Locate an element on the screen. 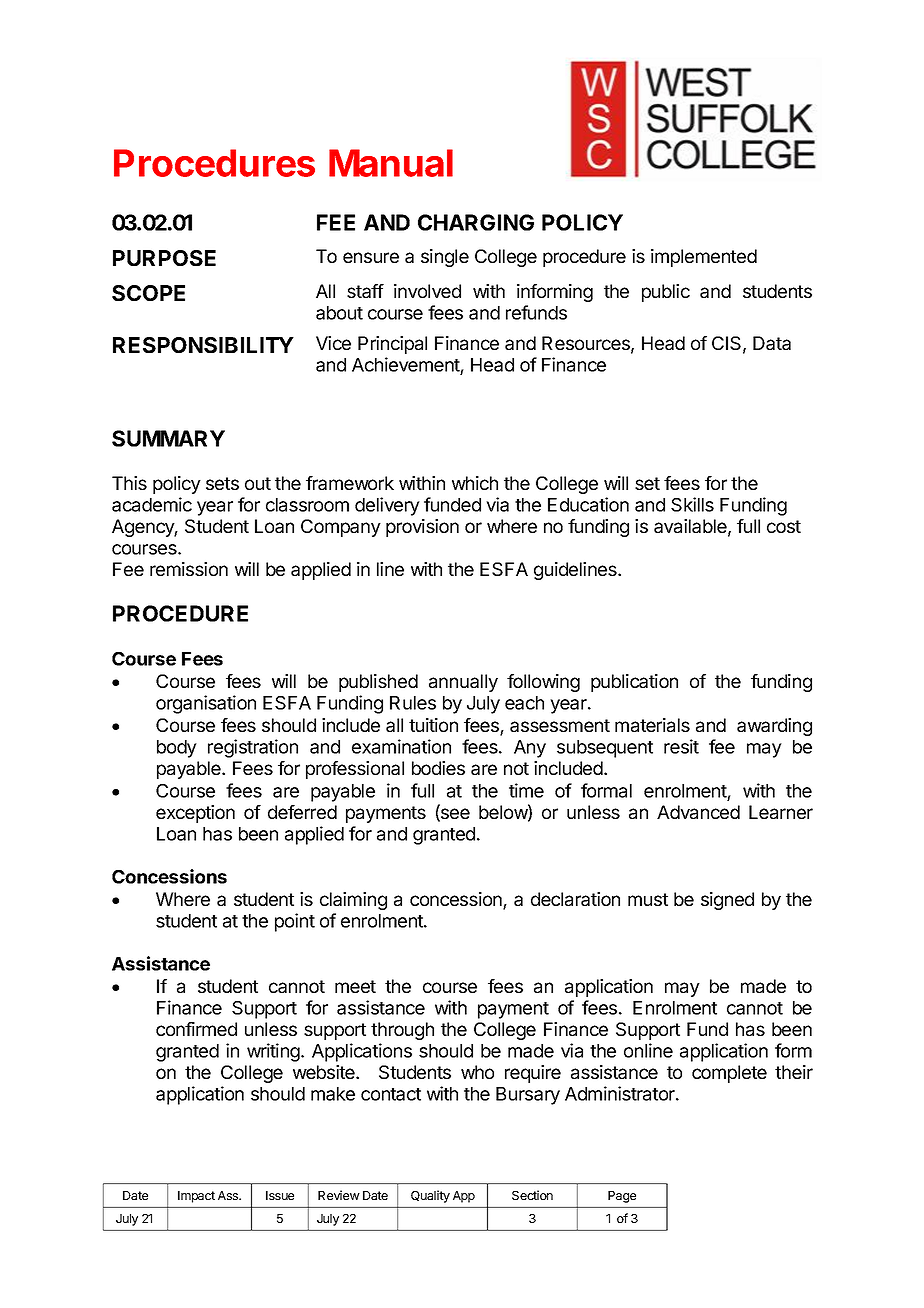 The height and width of the screenshot is (1308, 924). CHARGING is located at coordinates (476, 222).
